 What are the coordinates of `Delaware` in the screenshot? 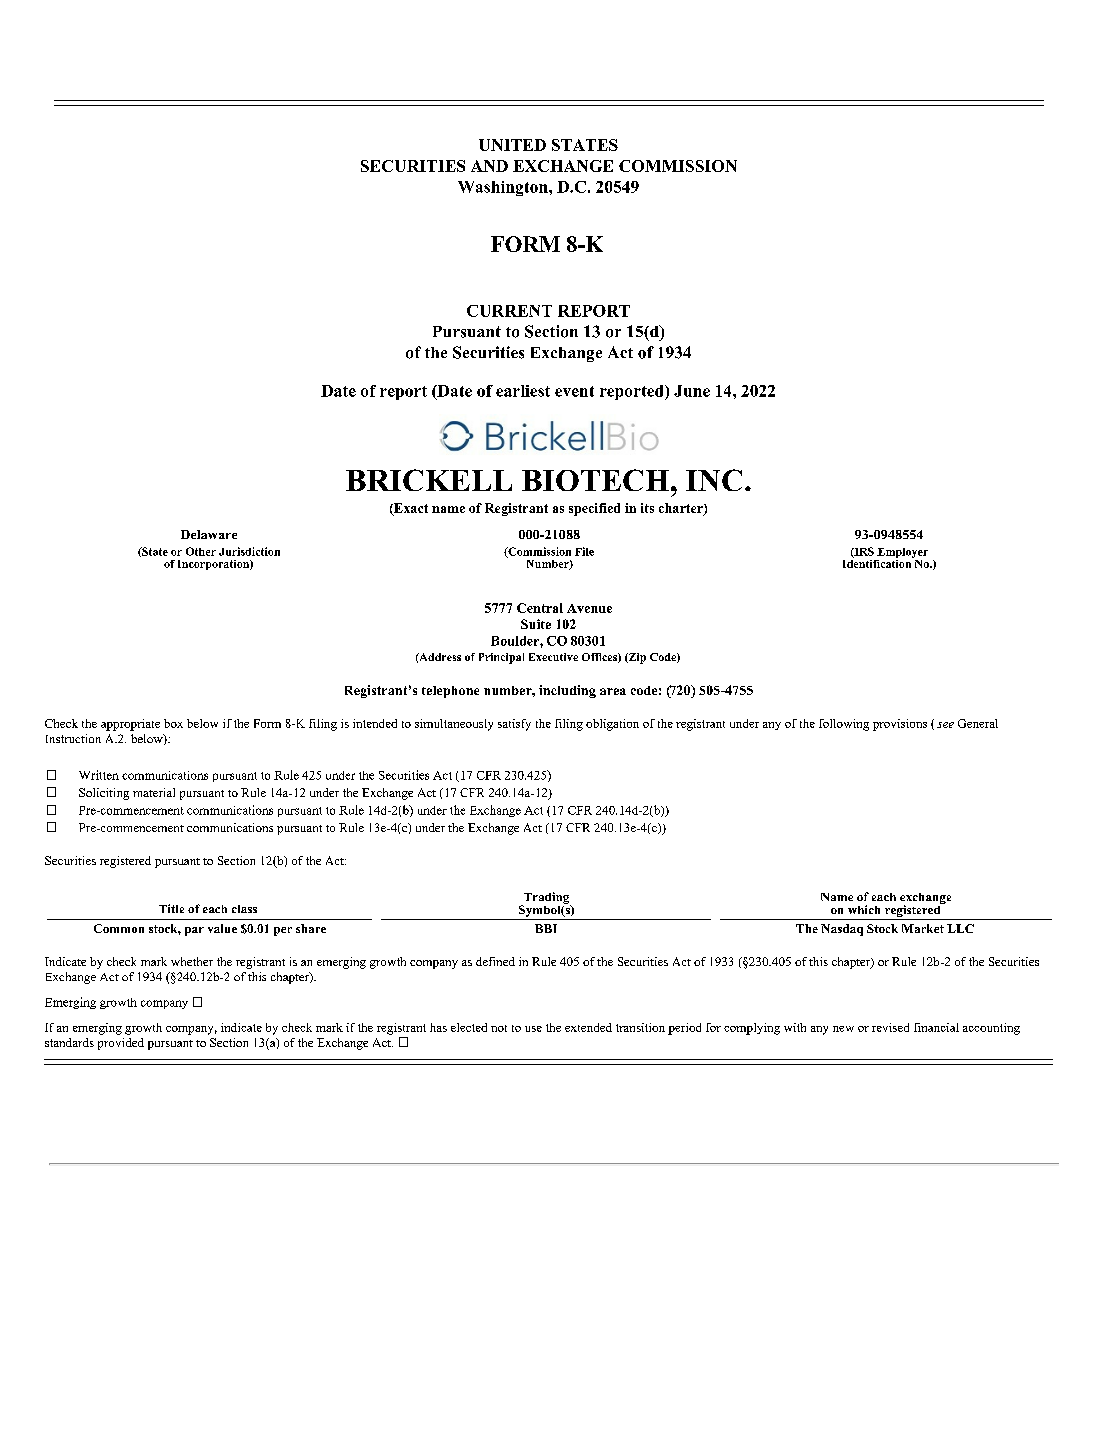 It's located at (209, 534).
